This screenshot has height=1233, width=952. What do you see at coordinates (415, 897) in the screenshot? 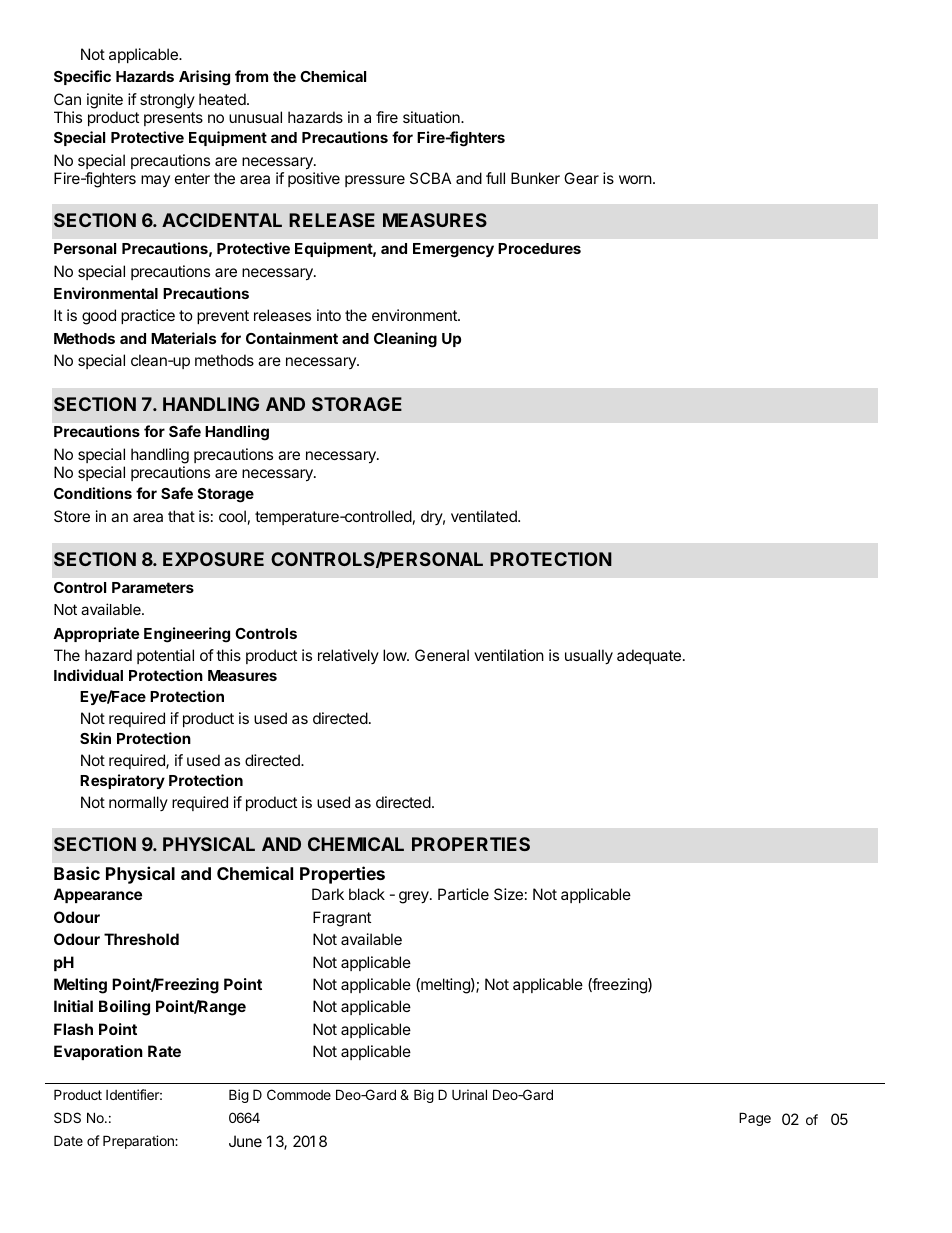
I see `grey` at bounding box center [415, 897].
